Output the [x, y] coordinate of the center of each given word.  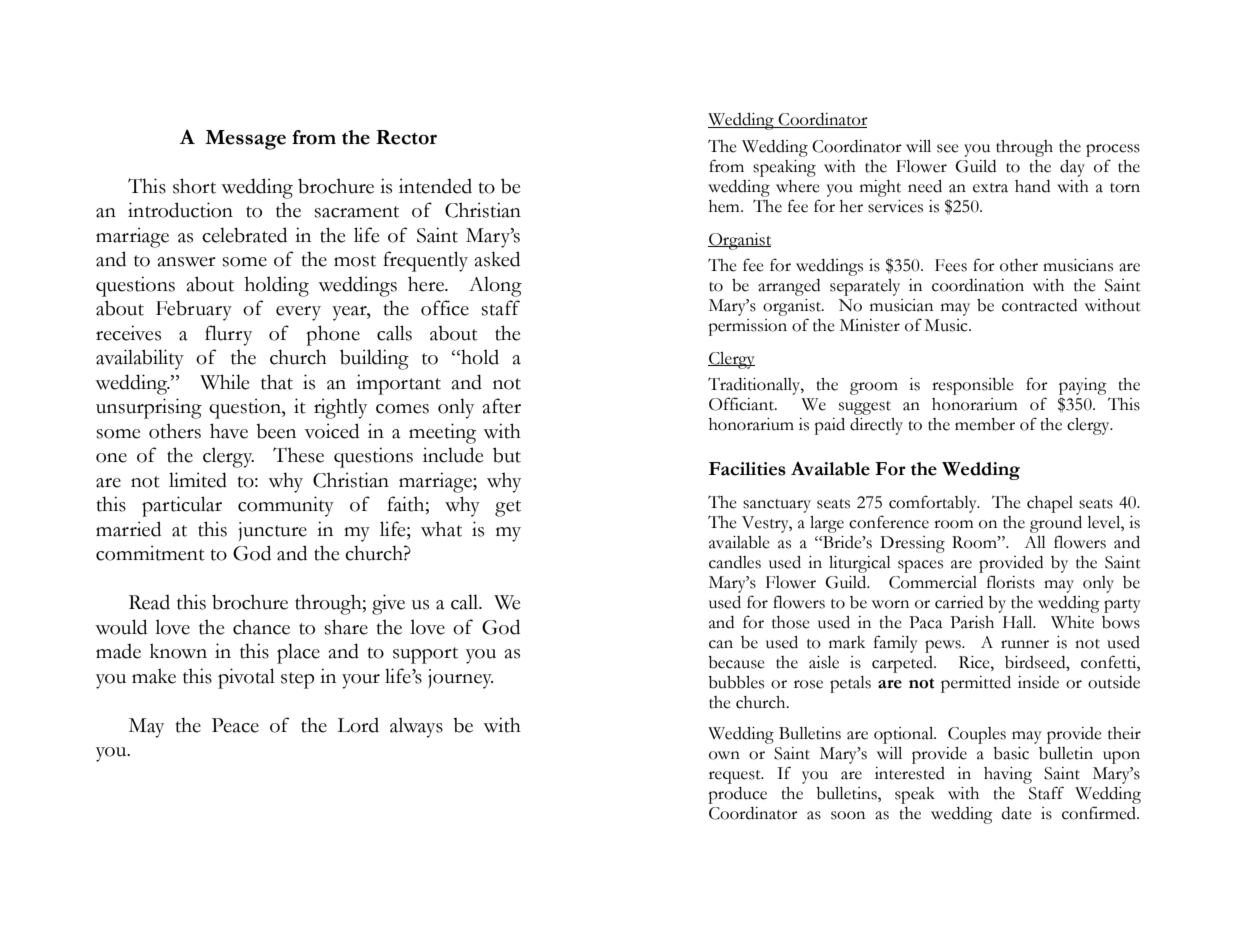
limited [198, 480]
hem [725, 206]
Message [245, 140]
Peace [235, 725]
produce [737, 795]
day [1072, 168]
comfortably [934, 504]
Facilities [747, 469]
